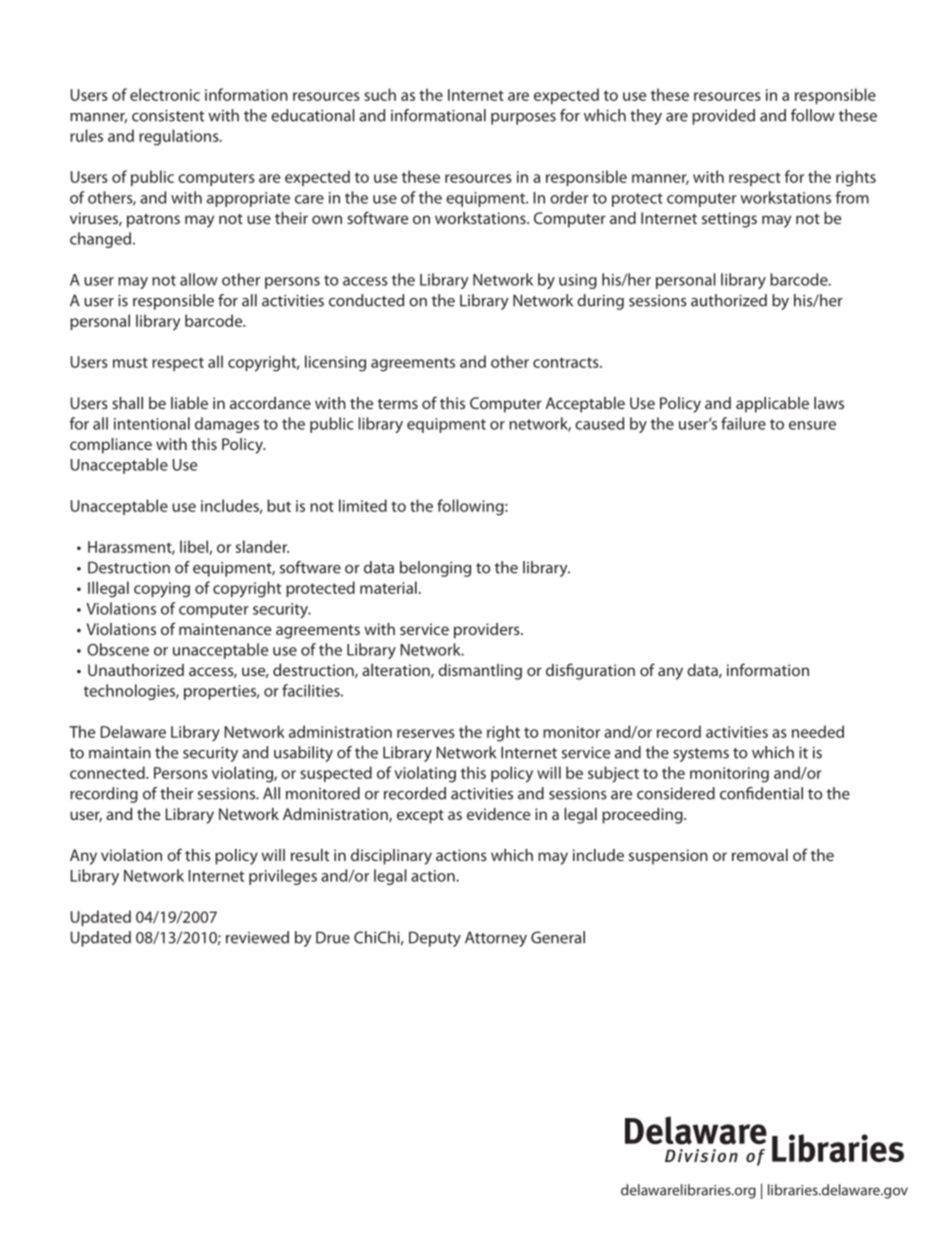  What do you see at coordinates (723, 117) in the image?
I see `provided` at bounding box center [723, 117].
